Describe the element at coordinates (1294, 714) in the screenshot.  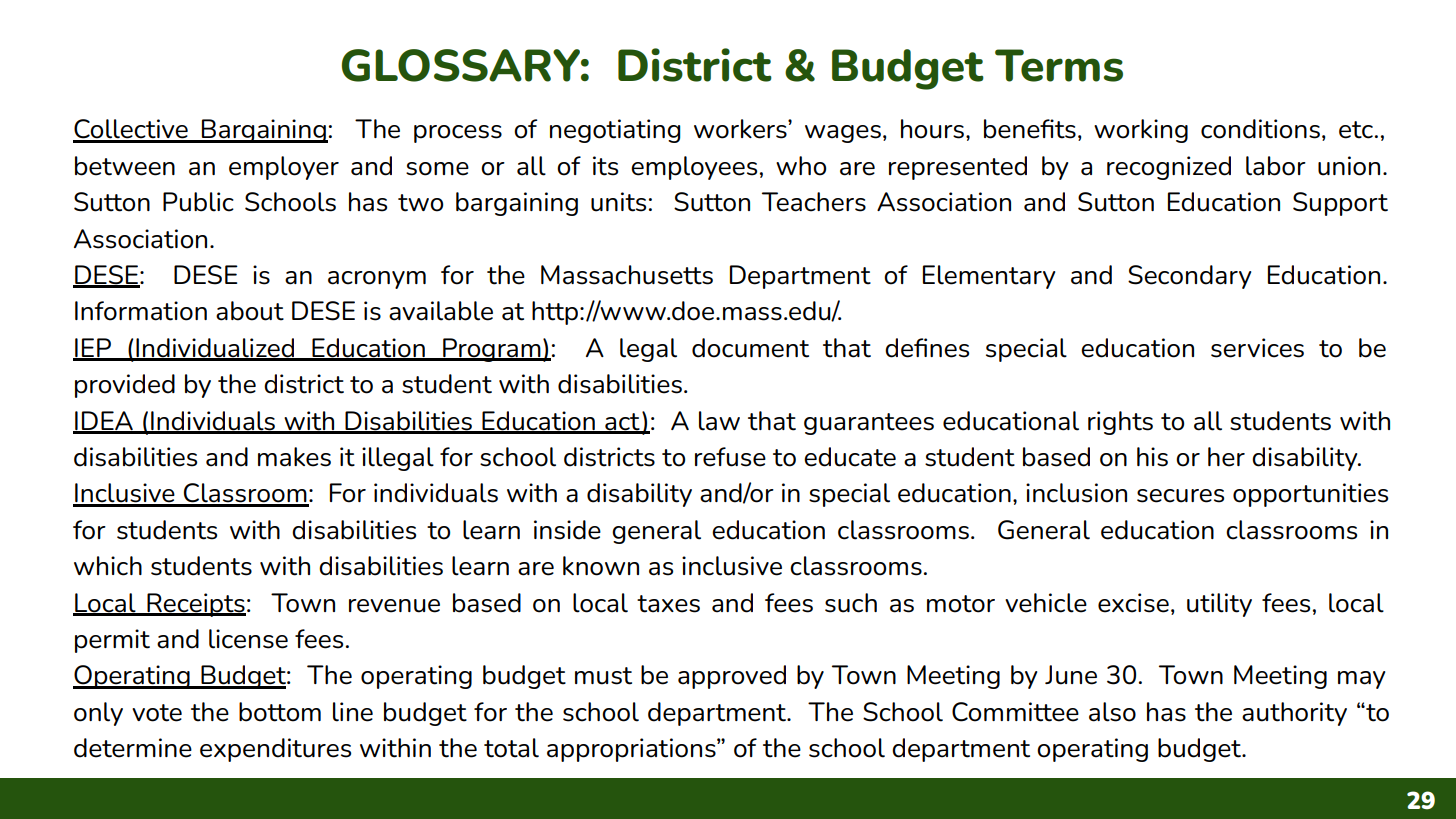
I see `authority` at that location.
